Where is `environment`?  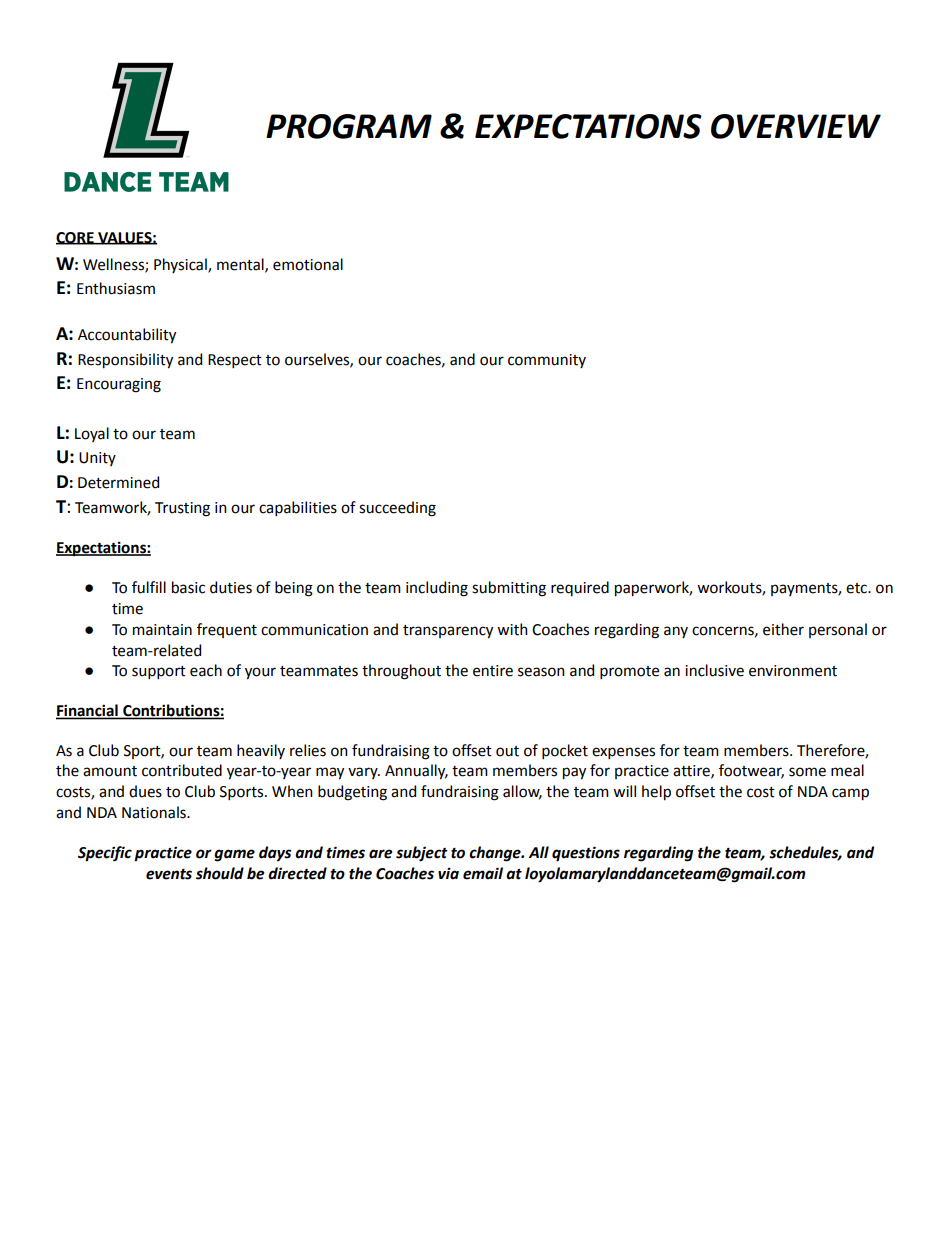
environment is located at coordinates (793, 671).
